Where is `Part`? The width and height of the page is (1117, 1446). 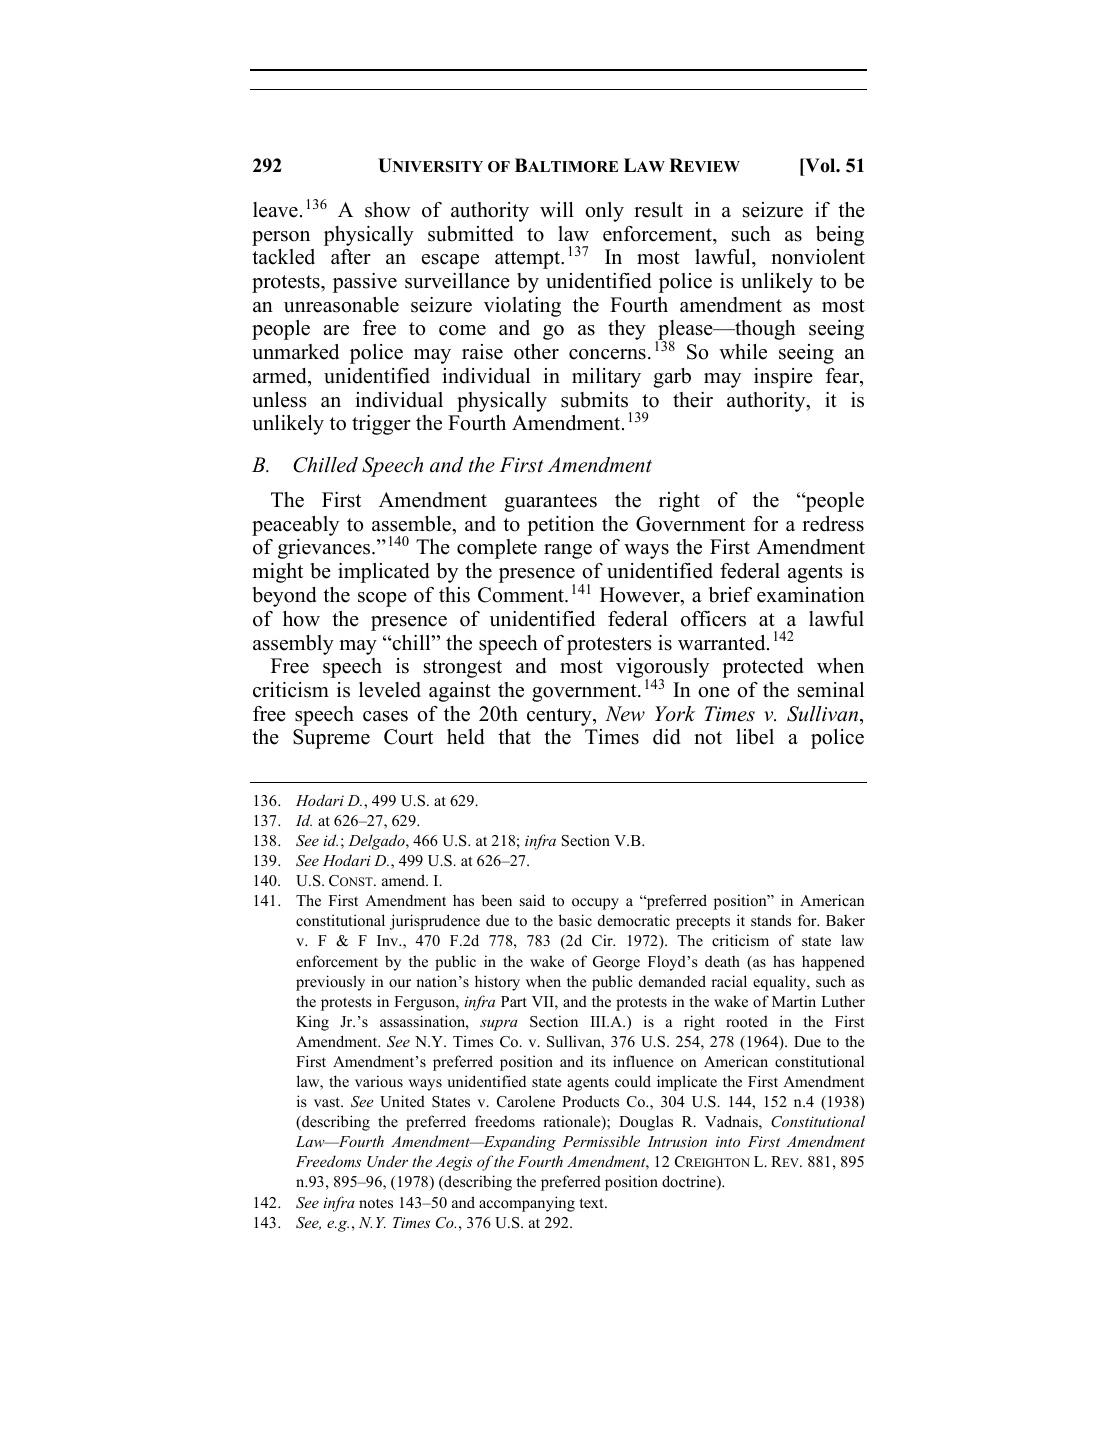 Part is located at coordinates (514, 1001).
